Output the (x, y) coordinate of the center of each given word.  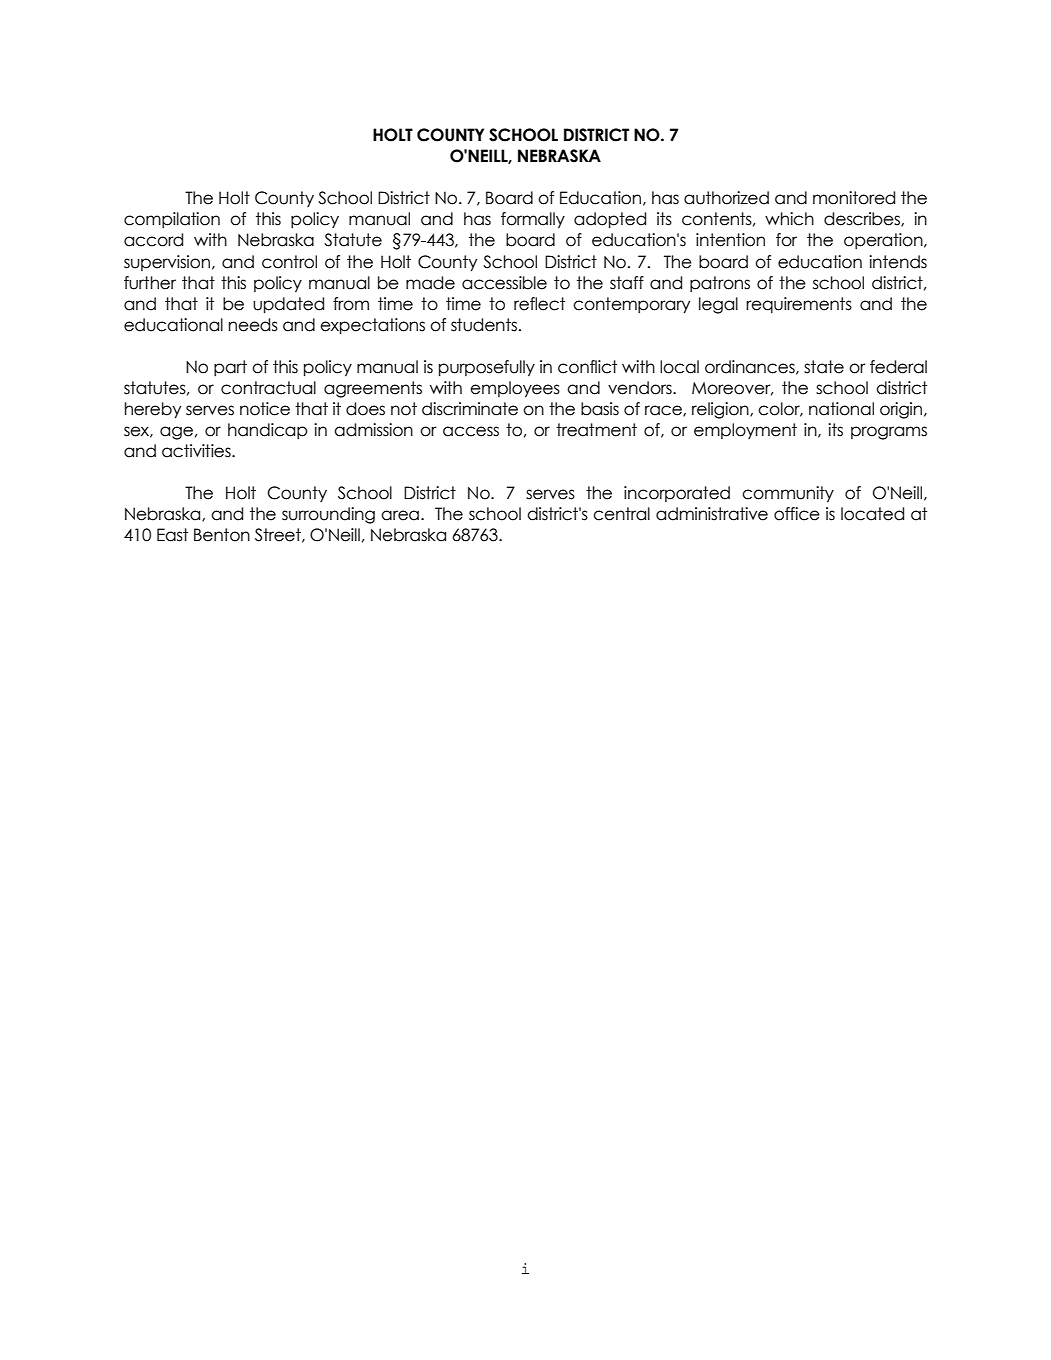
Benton (222, 535)
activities (197, 451)
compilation (172, 220)
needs (253, 325)
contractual (268, 388)
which (789, 219)
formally (533, 220)
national (841, 409)
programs (889, 433)
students (485, 325)
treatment (596, 430)
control (289, 262)
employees (515, 389)
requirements (799, 305)
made (430, 283)
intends (898, 262)
